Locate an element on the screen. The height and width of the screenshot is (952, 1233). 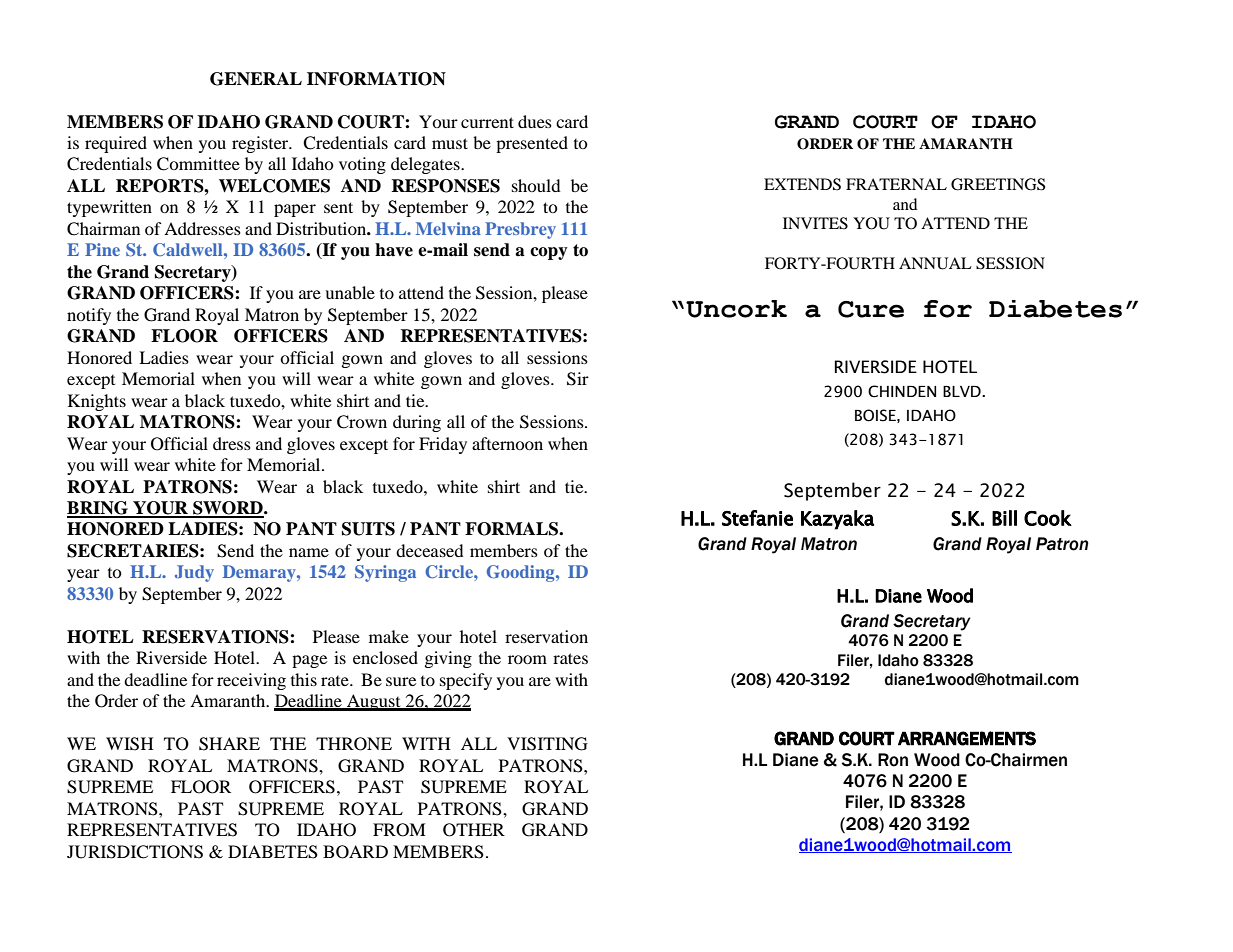
ANNUAL is located at coordinates (935, 263).
